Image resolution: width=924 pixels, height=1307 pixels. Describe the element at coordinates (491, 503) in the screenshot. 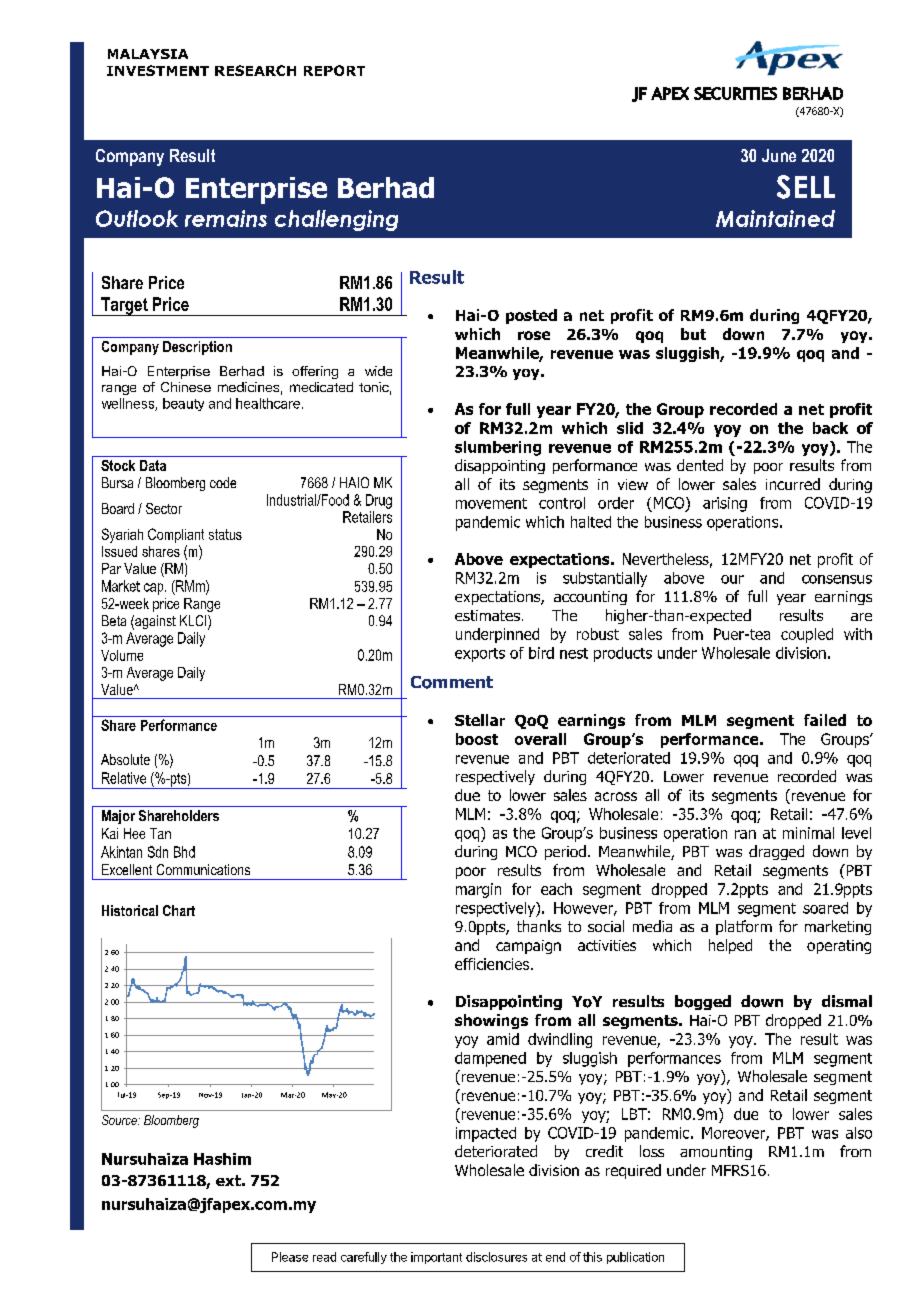

I see `movement` at that location.
